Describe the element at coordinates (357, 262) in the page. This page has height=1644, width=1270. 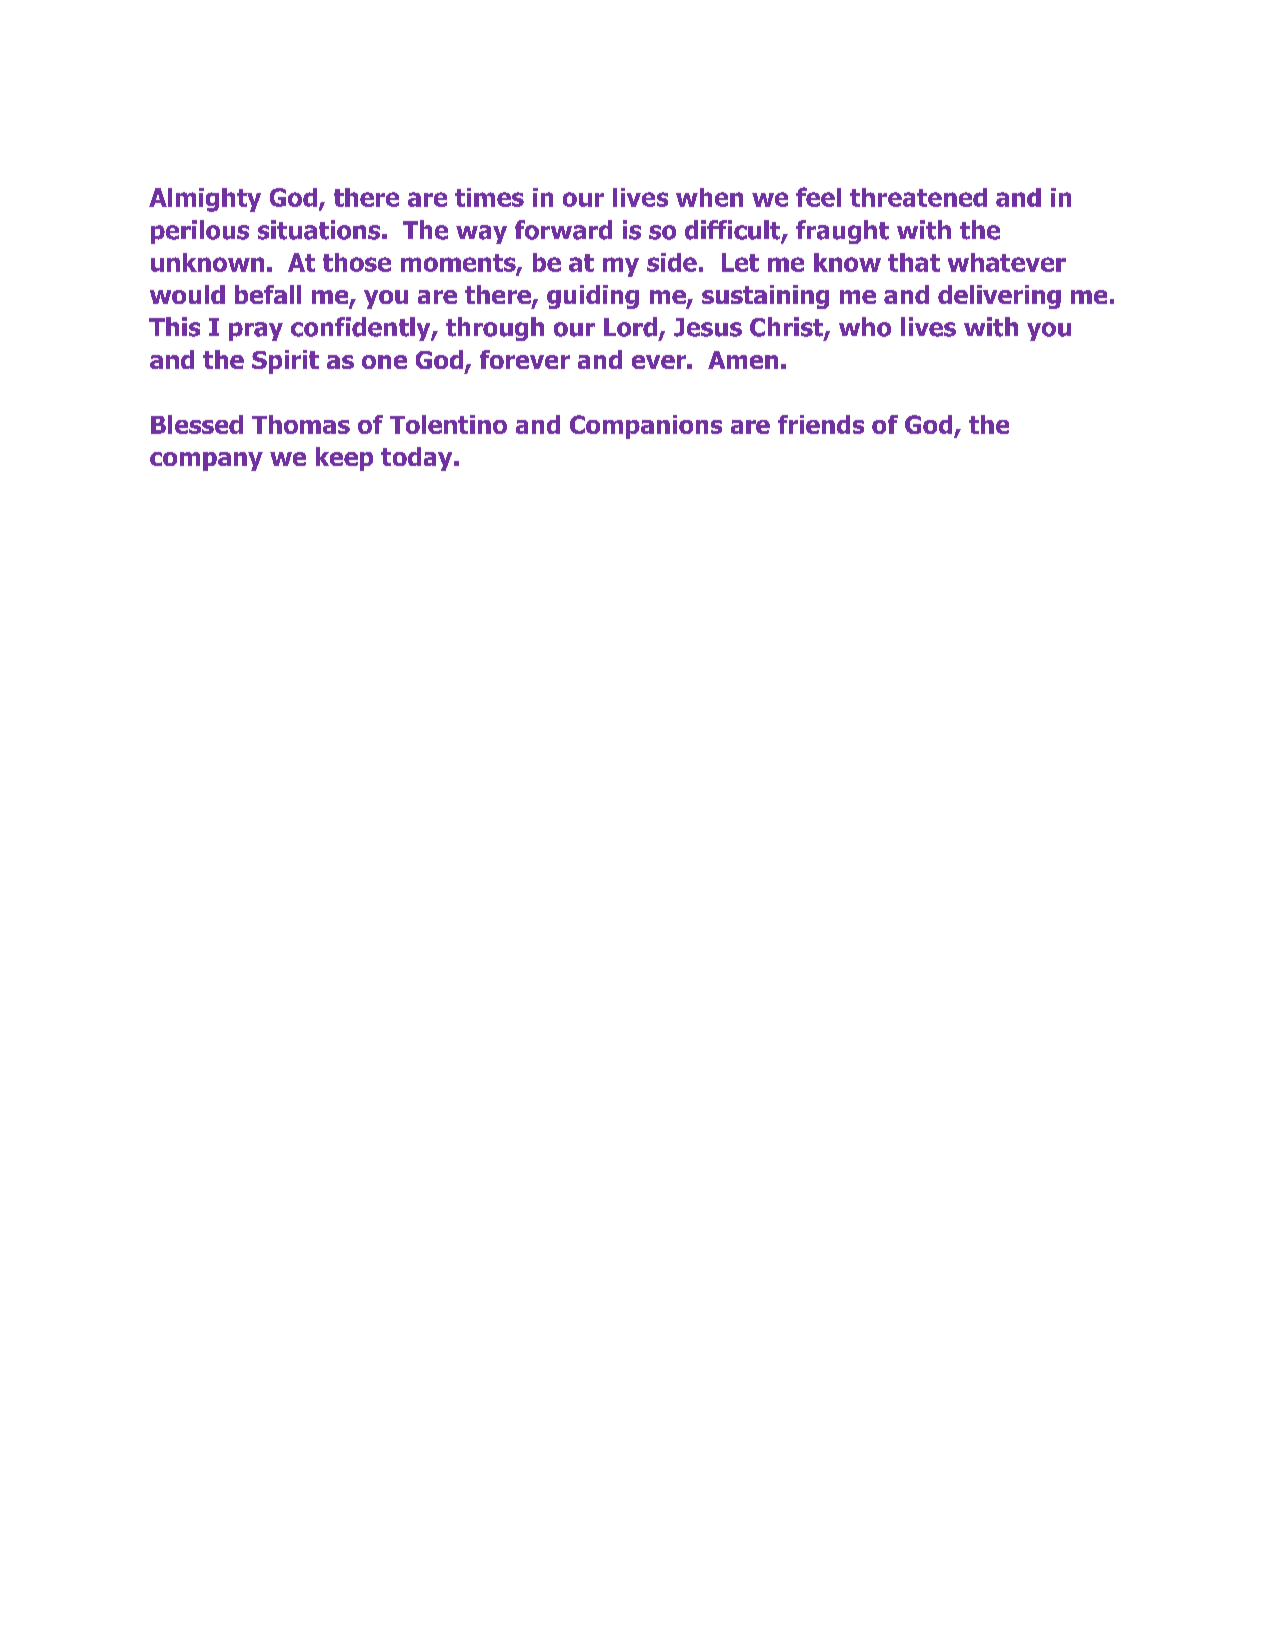
I see `those` at that location.
